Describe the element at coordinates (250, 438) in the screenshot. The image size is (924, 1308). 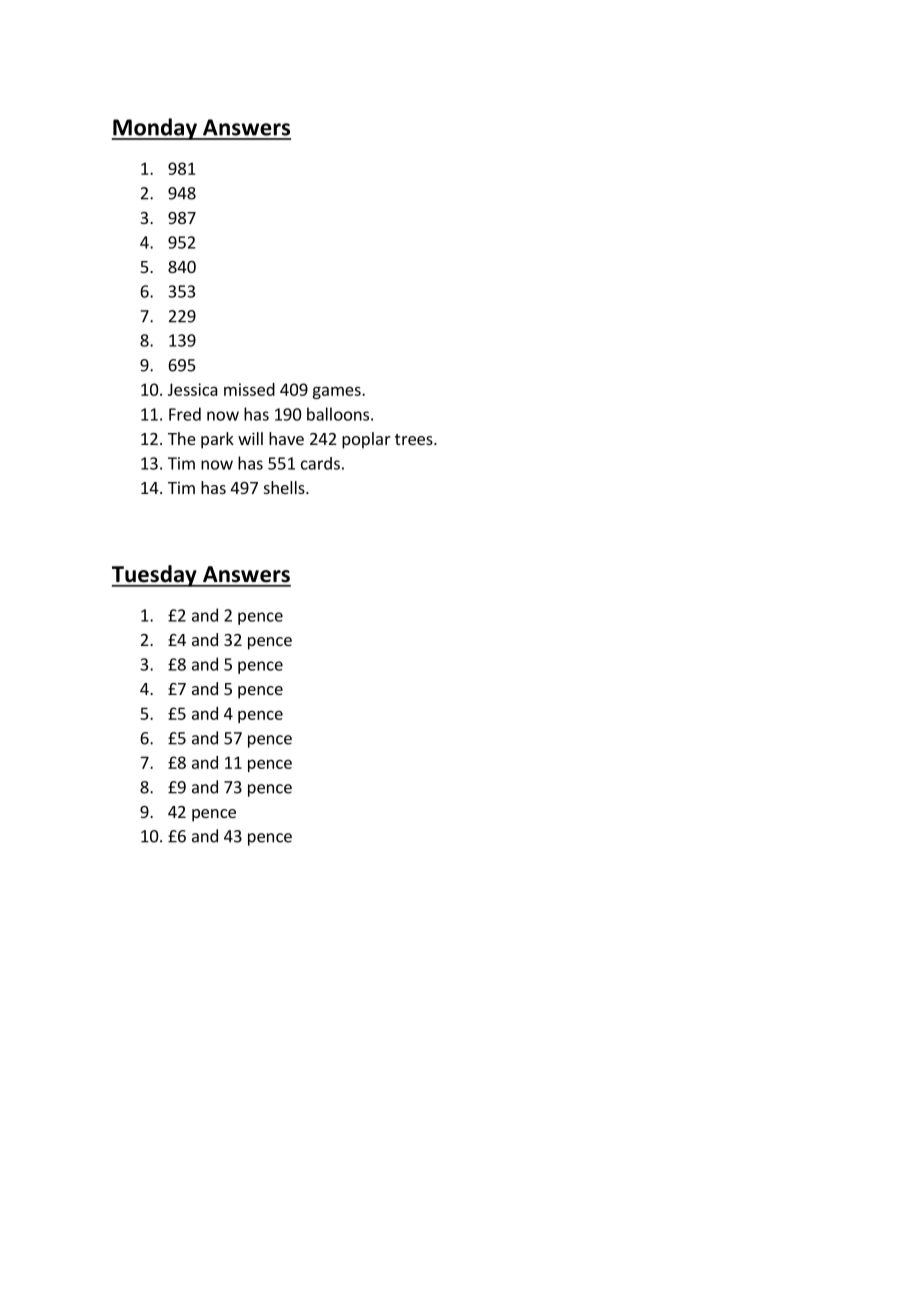
I see `will` at that location.
